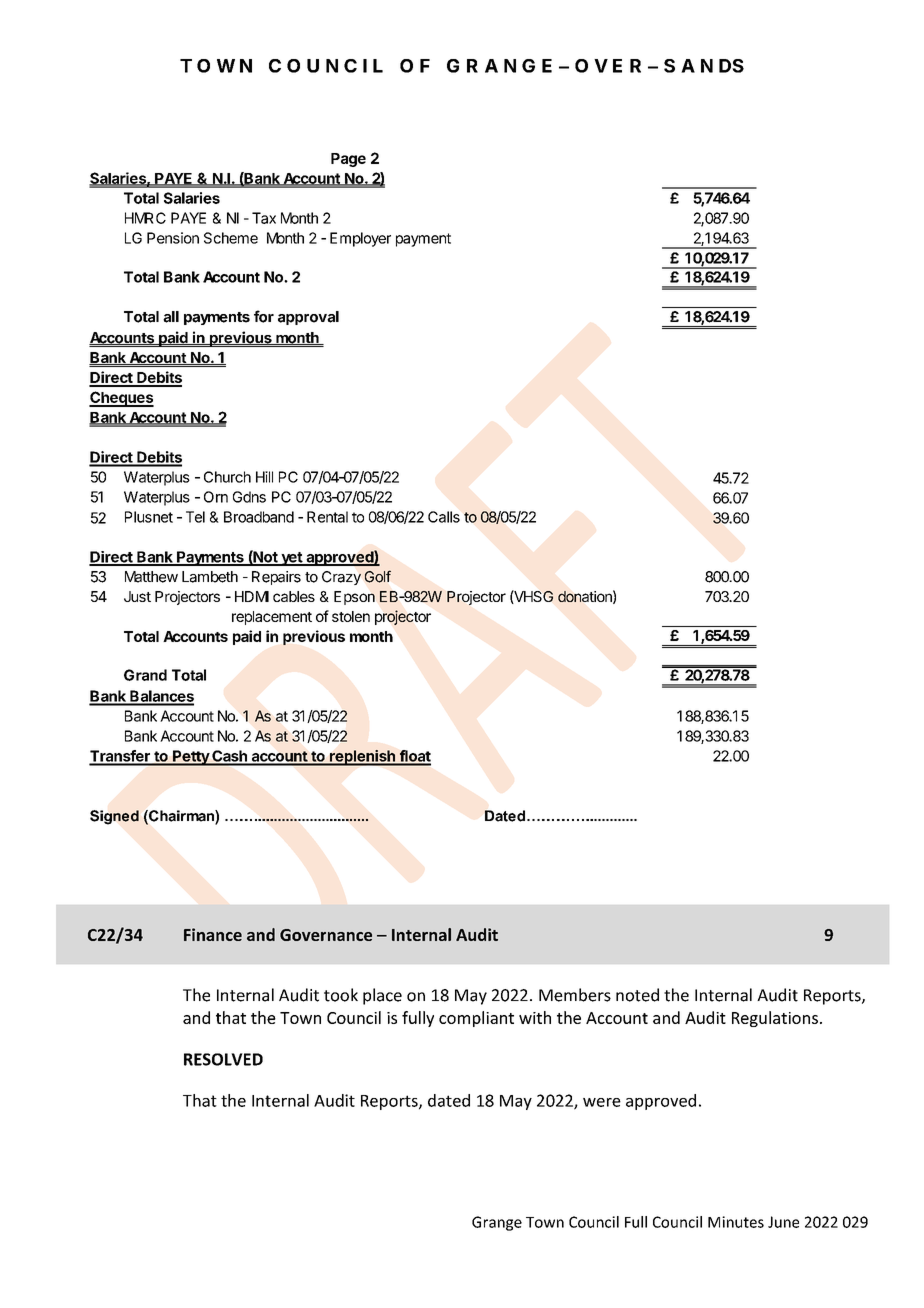  I want to click on stolen, so click(351, 616).
